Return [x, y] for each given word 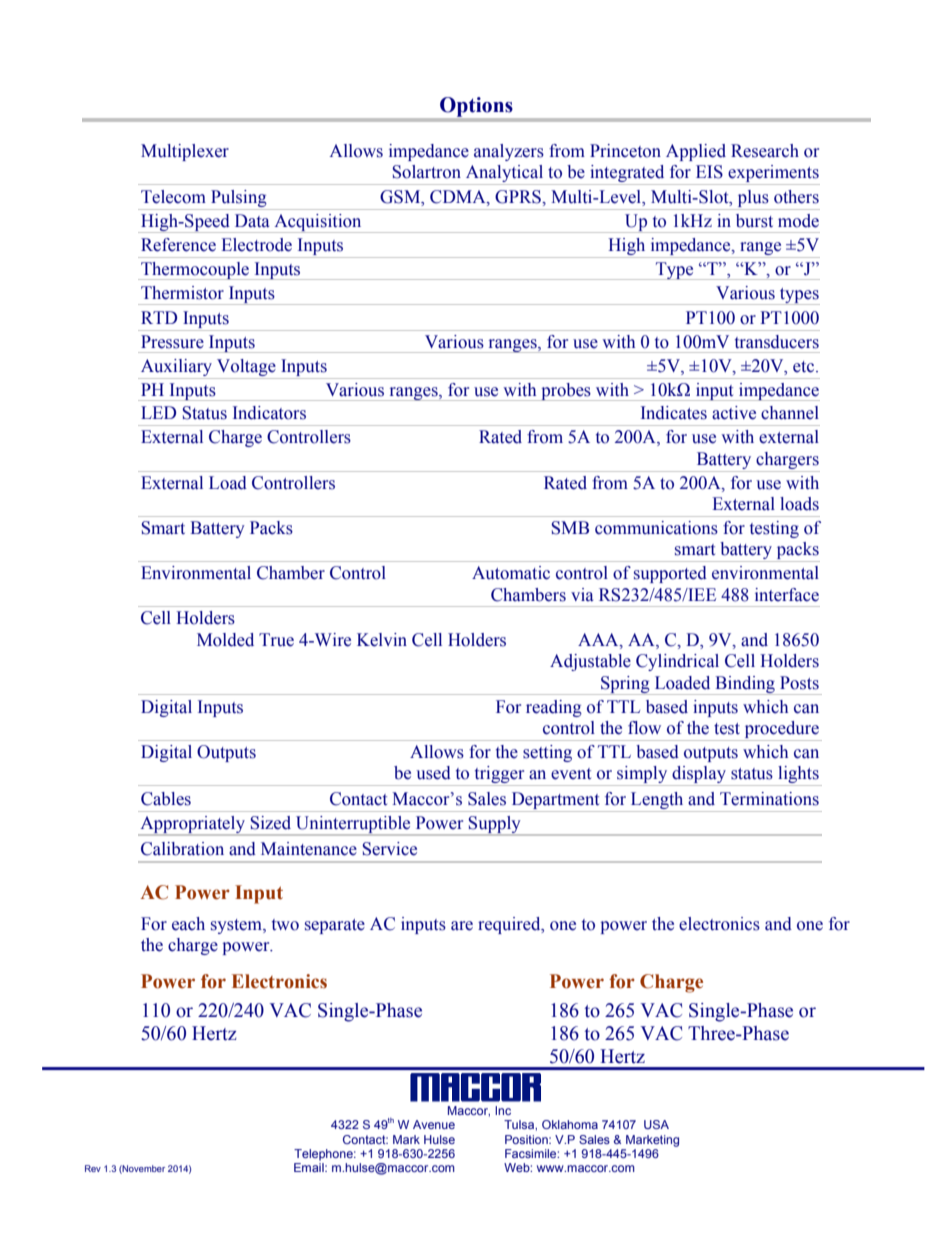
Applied [696, 152]
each [188, 924]
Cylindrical [677, 662]
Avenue [434, 1124]
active [734, 413]
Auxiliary [176, 367]
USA [656, 1124]
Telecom [173, 197]
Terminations [769, 799]
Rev [93, 1168]
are [462, 926]
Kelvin [382, 640]
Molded [225, 640]
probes [566, 392]
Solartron [426, 172]
